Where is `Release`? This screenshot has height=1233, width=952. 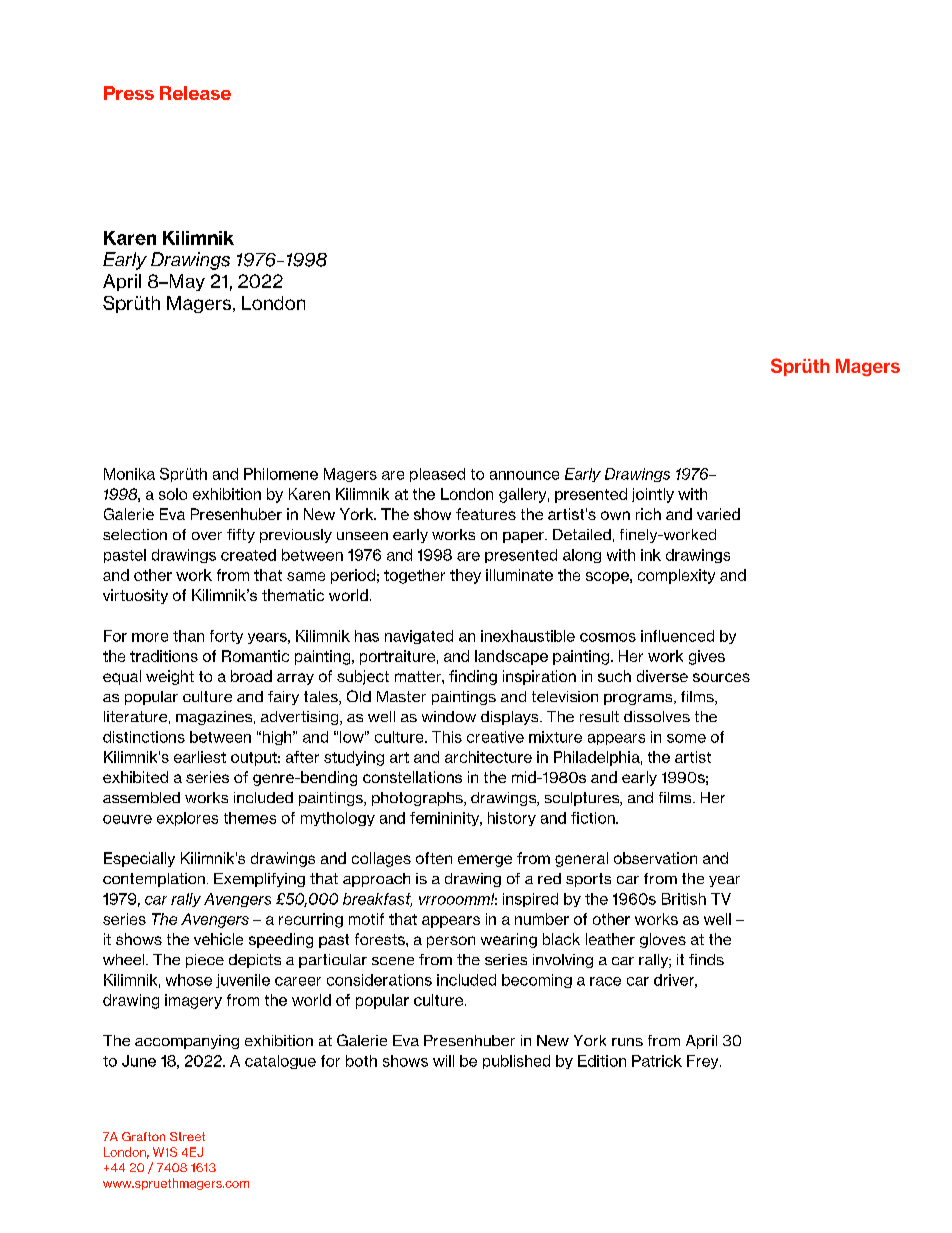 Release is located at coordinates (195, 93).
